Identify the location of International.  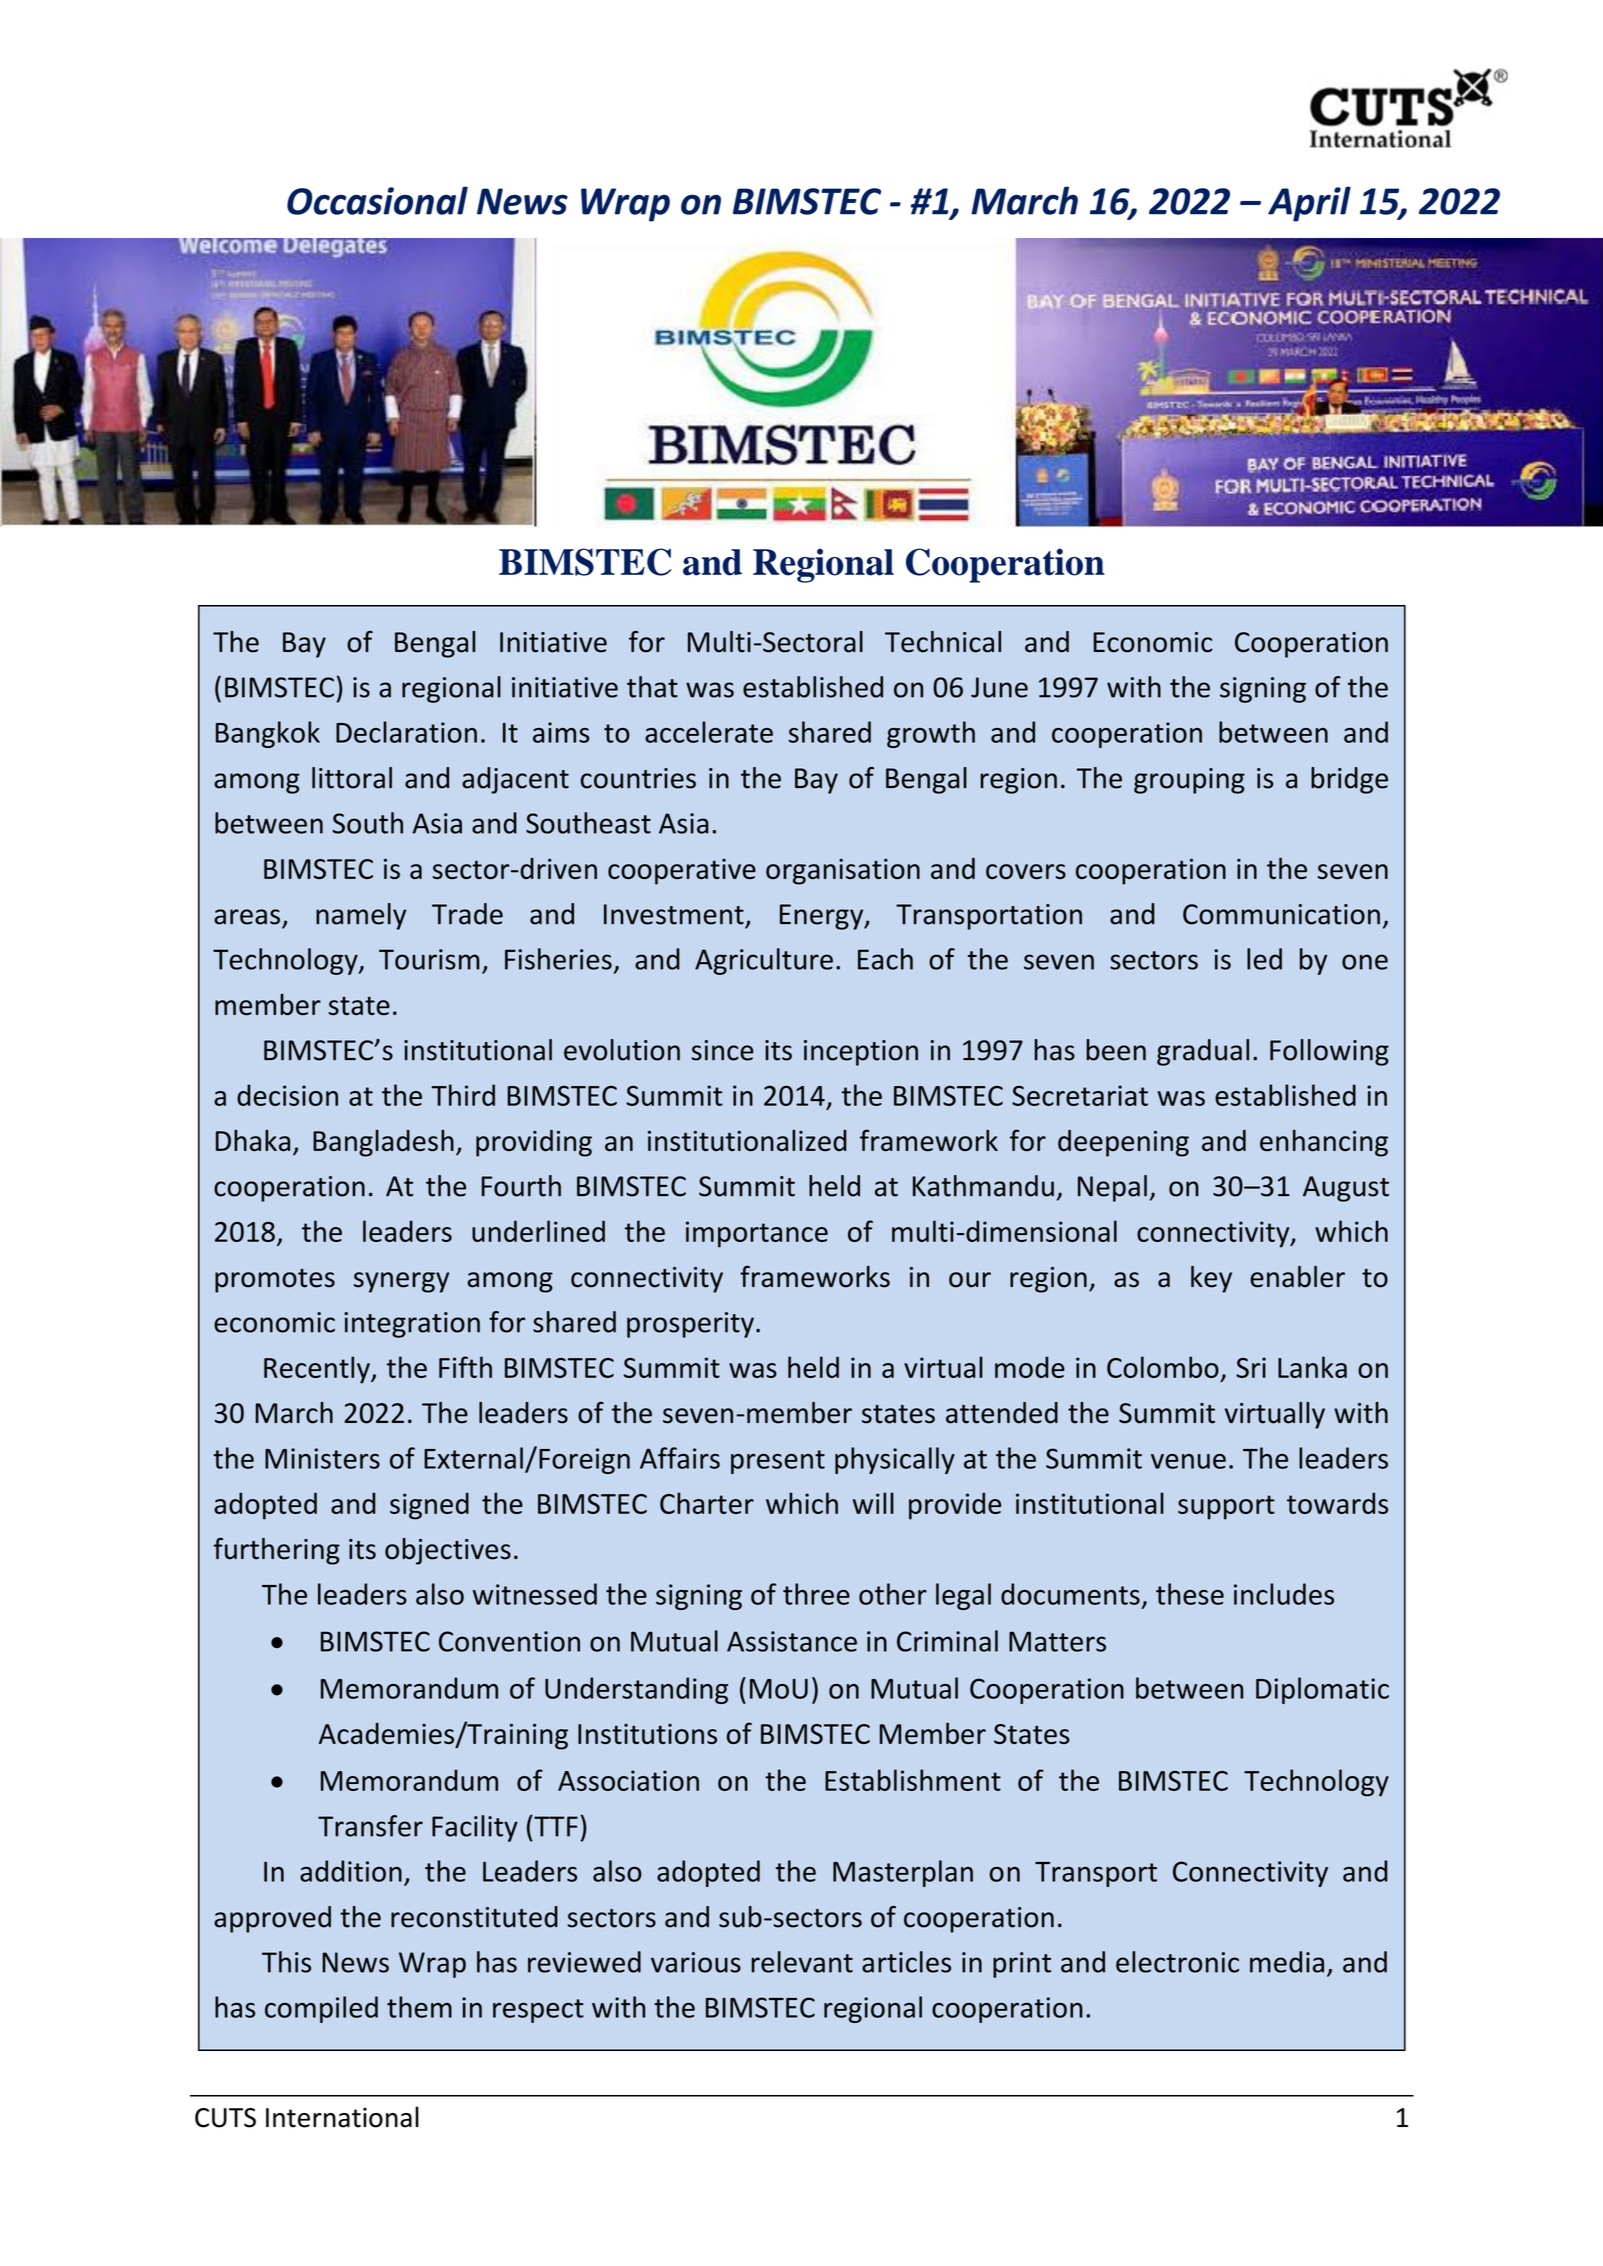
(342, 2117).
